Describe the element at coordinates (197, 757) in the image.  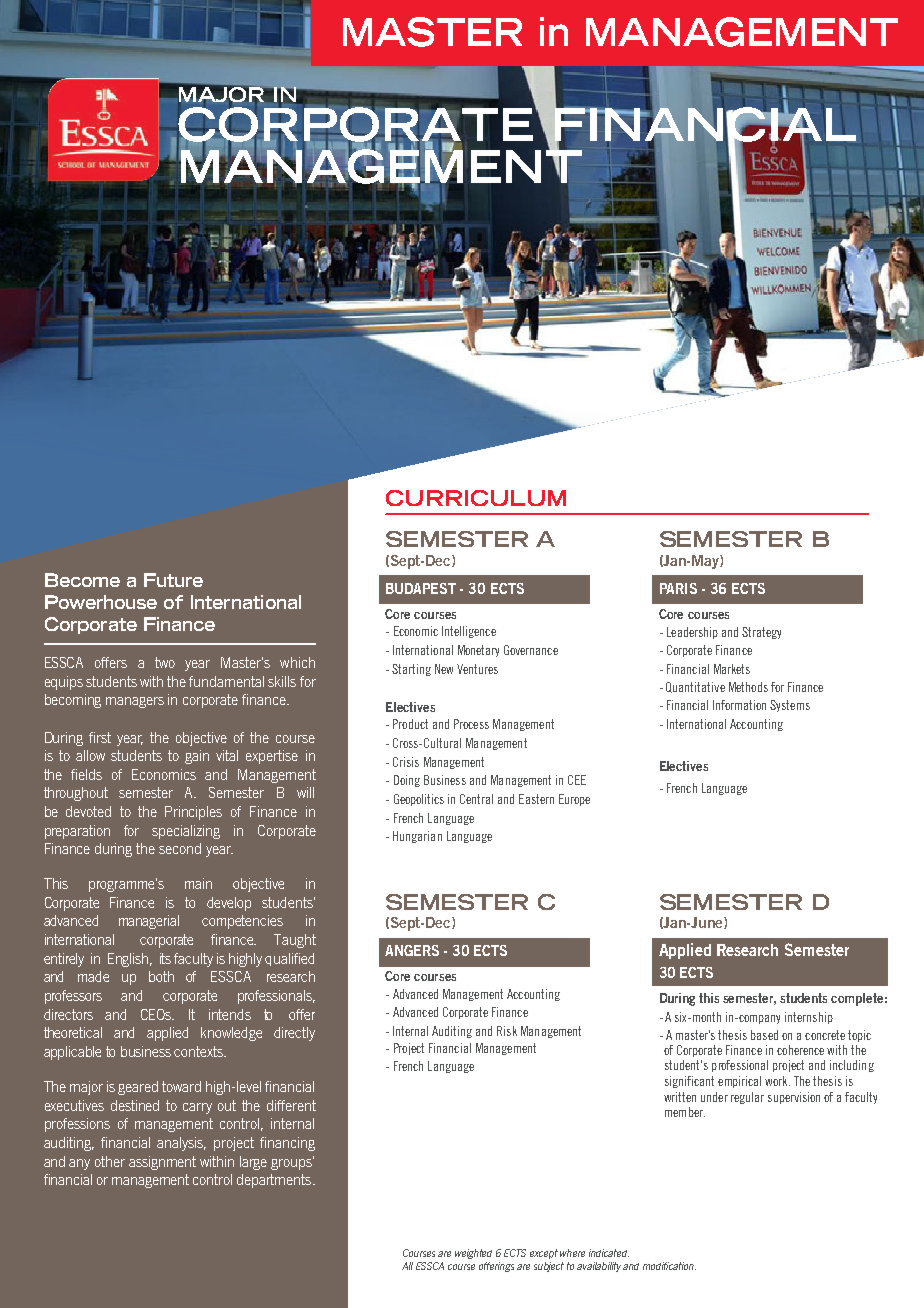
I see `gain` at that location.
